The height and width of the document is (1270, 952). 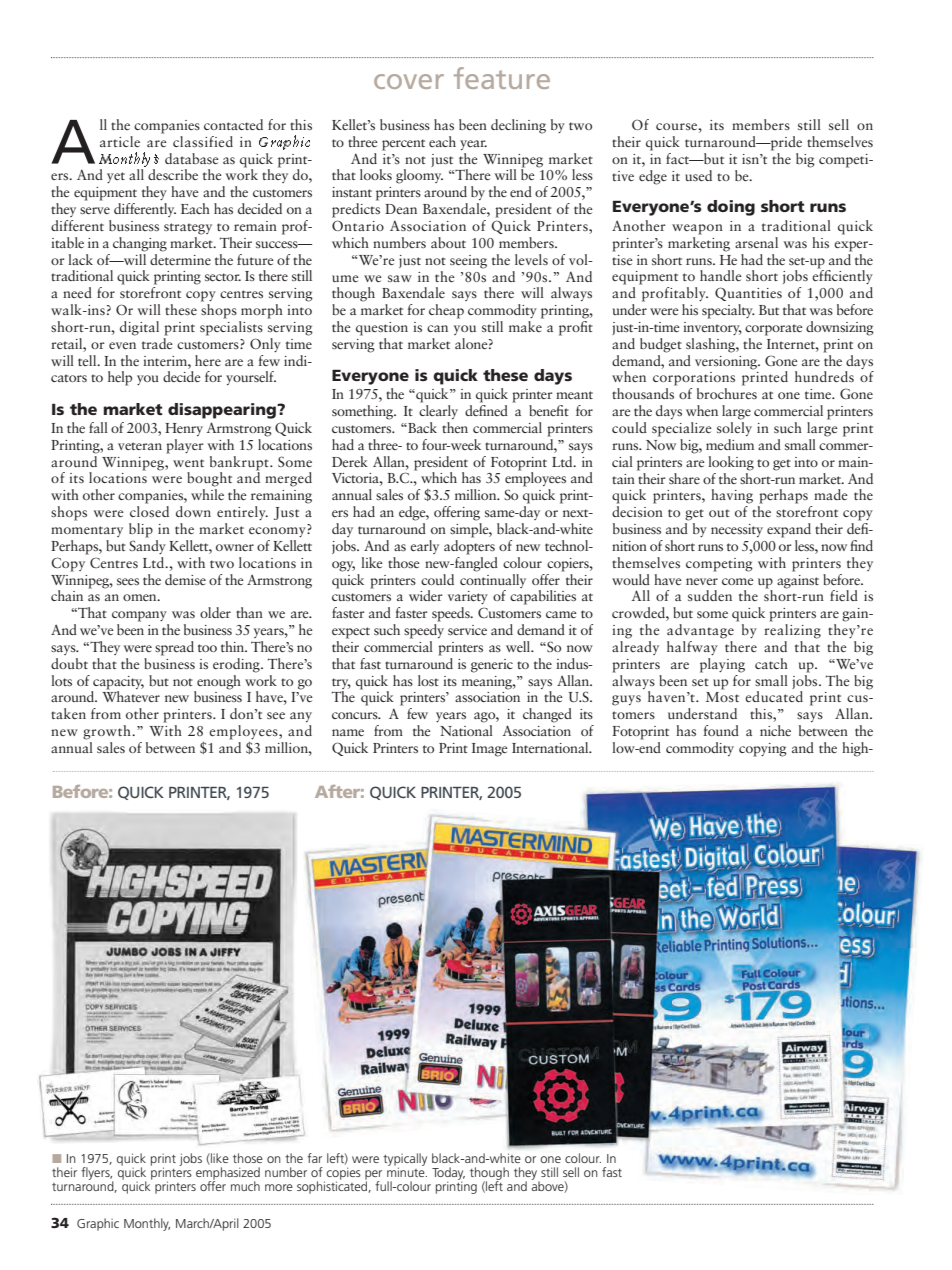 What do you see at coordinates (775, 730) in the document?
I see `niche` at bounding box center [775, 730].
